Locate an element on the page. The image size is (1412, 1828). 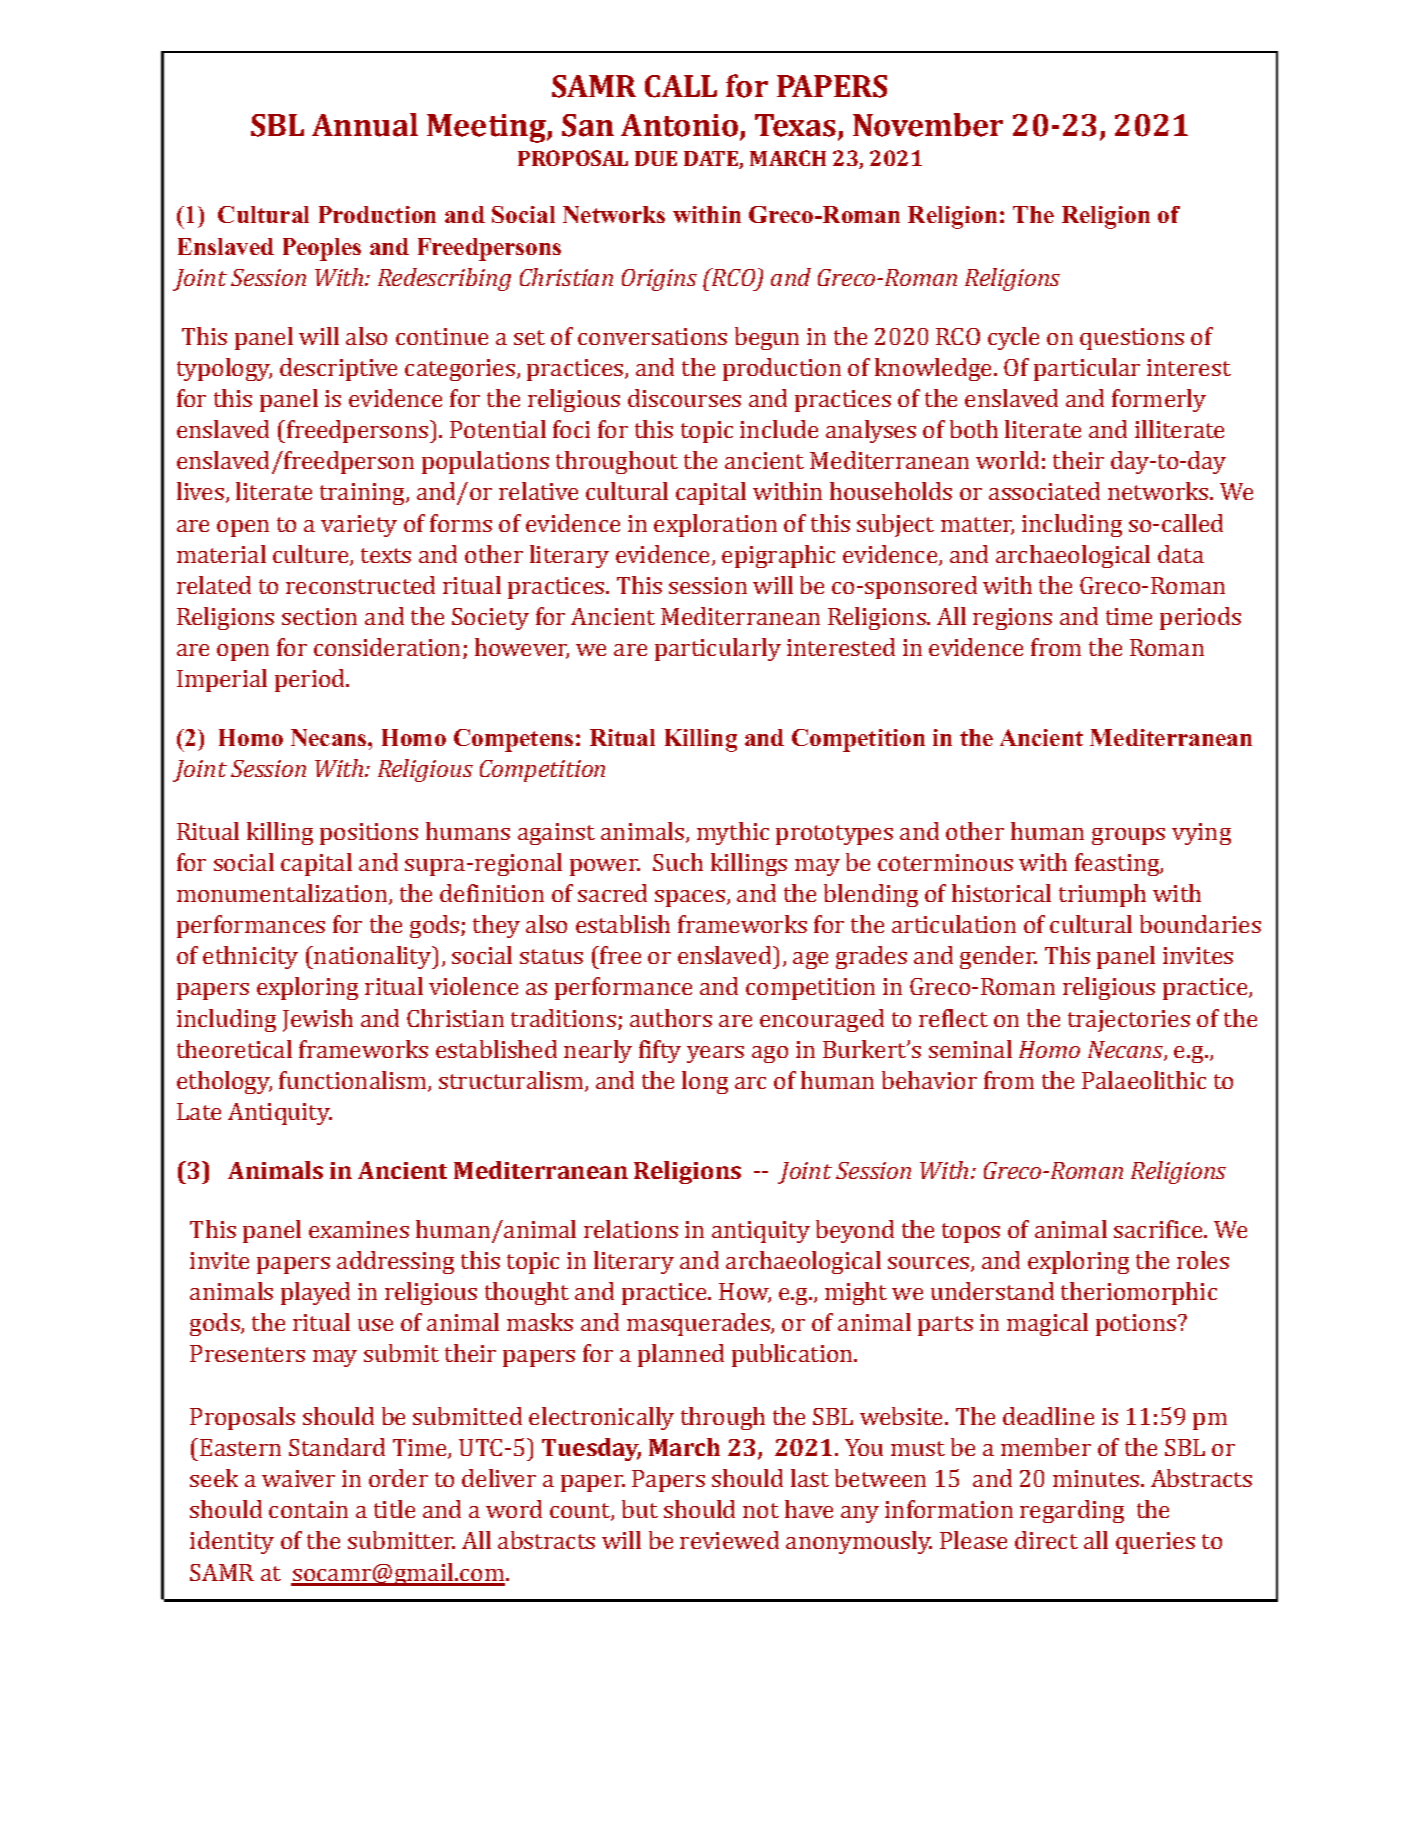
Annual is located at coordinates (365, 125).
